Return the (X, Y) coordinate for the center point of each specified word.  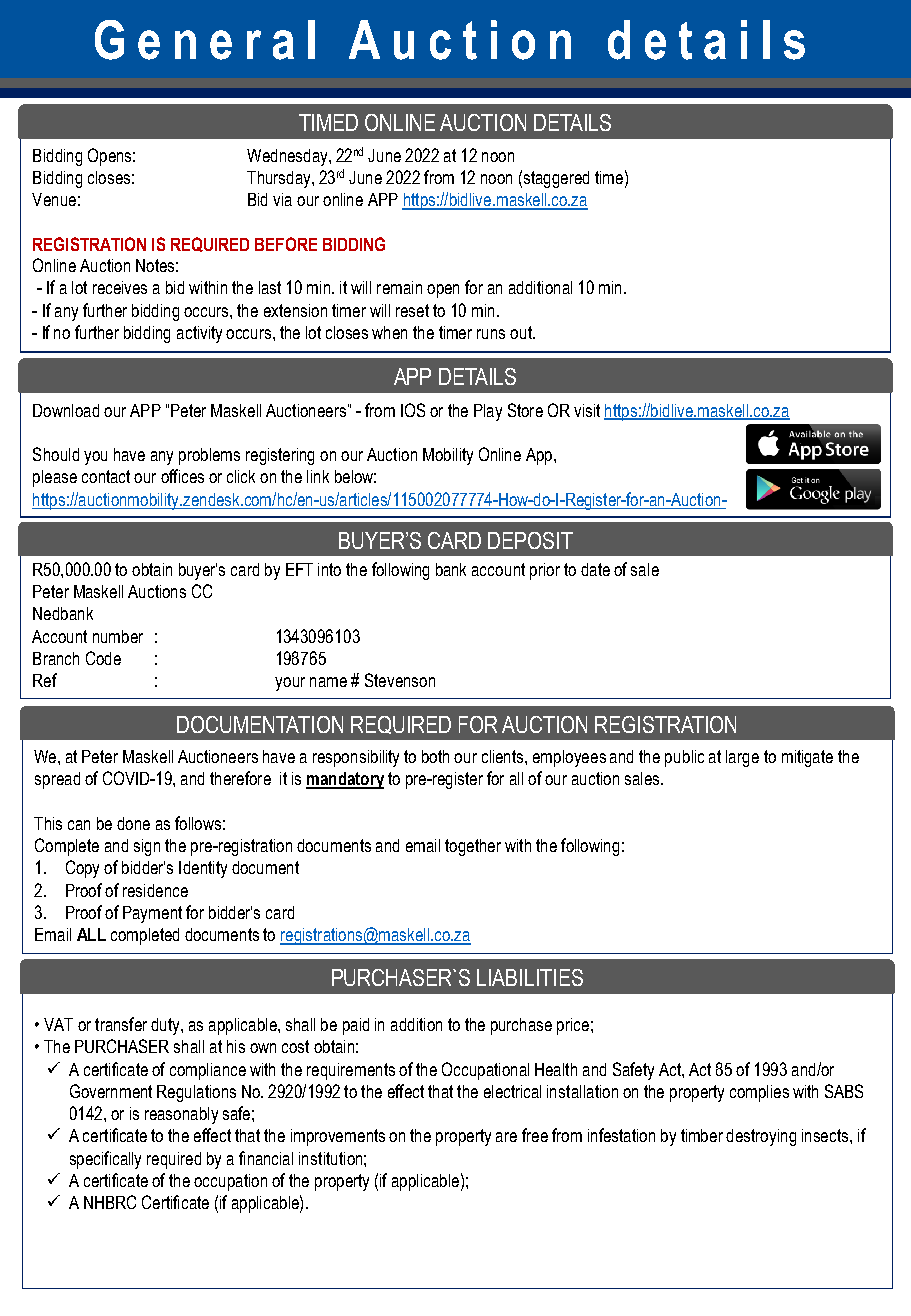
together (473, 847)
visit (587, 410)
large (742, 758)
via (282, 199)
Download (66, 410)
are (506, 1137)
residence (155, 890)
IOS (413, 410)
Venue (54, 199)
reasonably (181, 1115)
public (684, 758)
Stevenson (400, 680)
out (522, 332)
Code (103, 658)
